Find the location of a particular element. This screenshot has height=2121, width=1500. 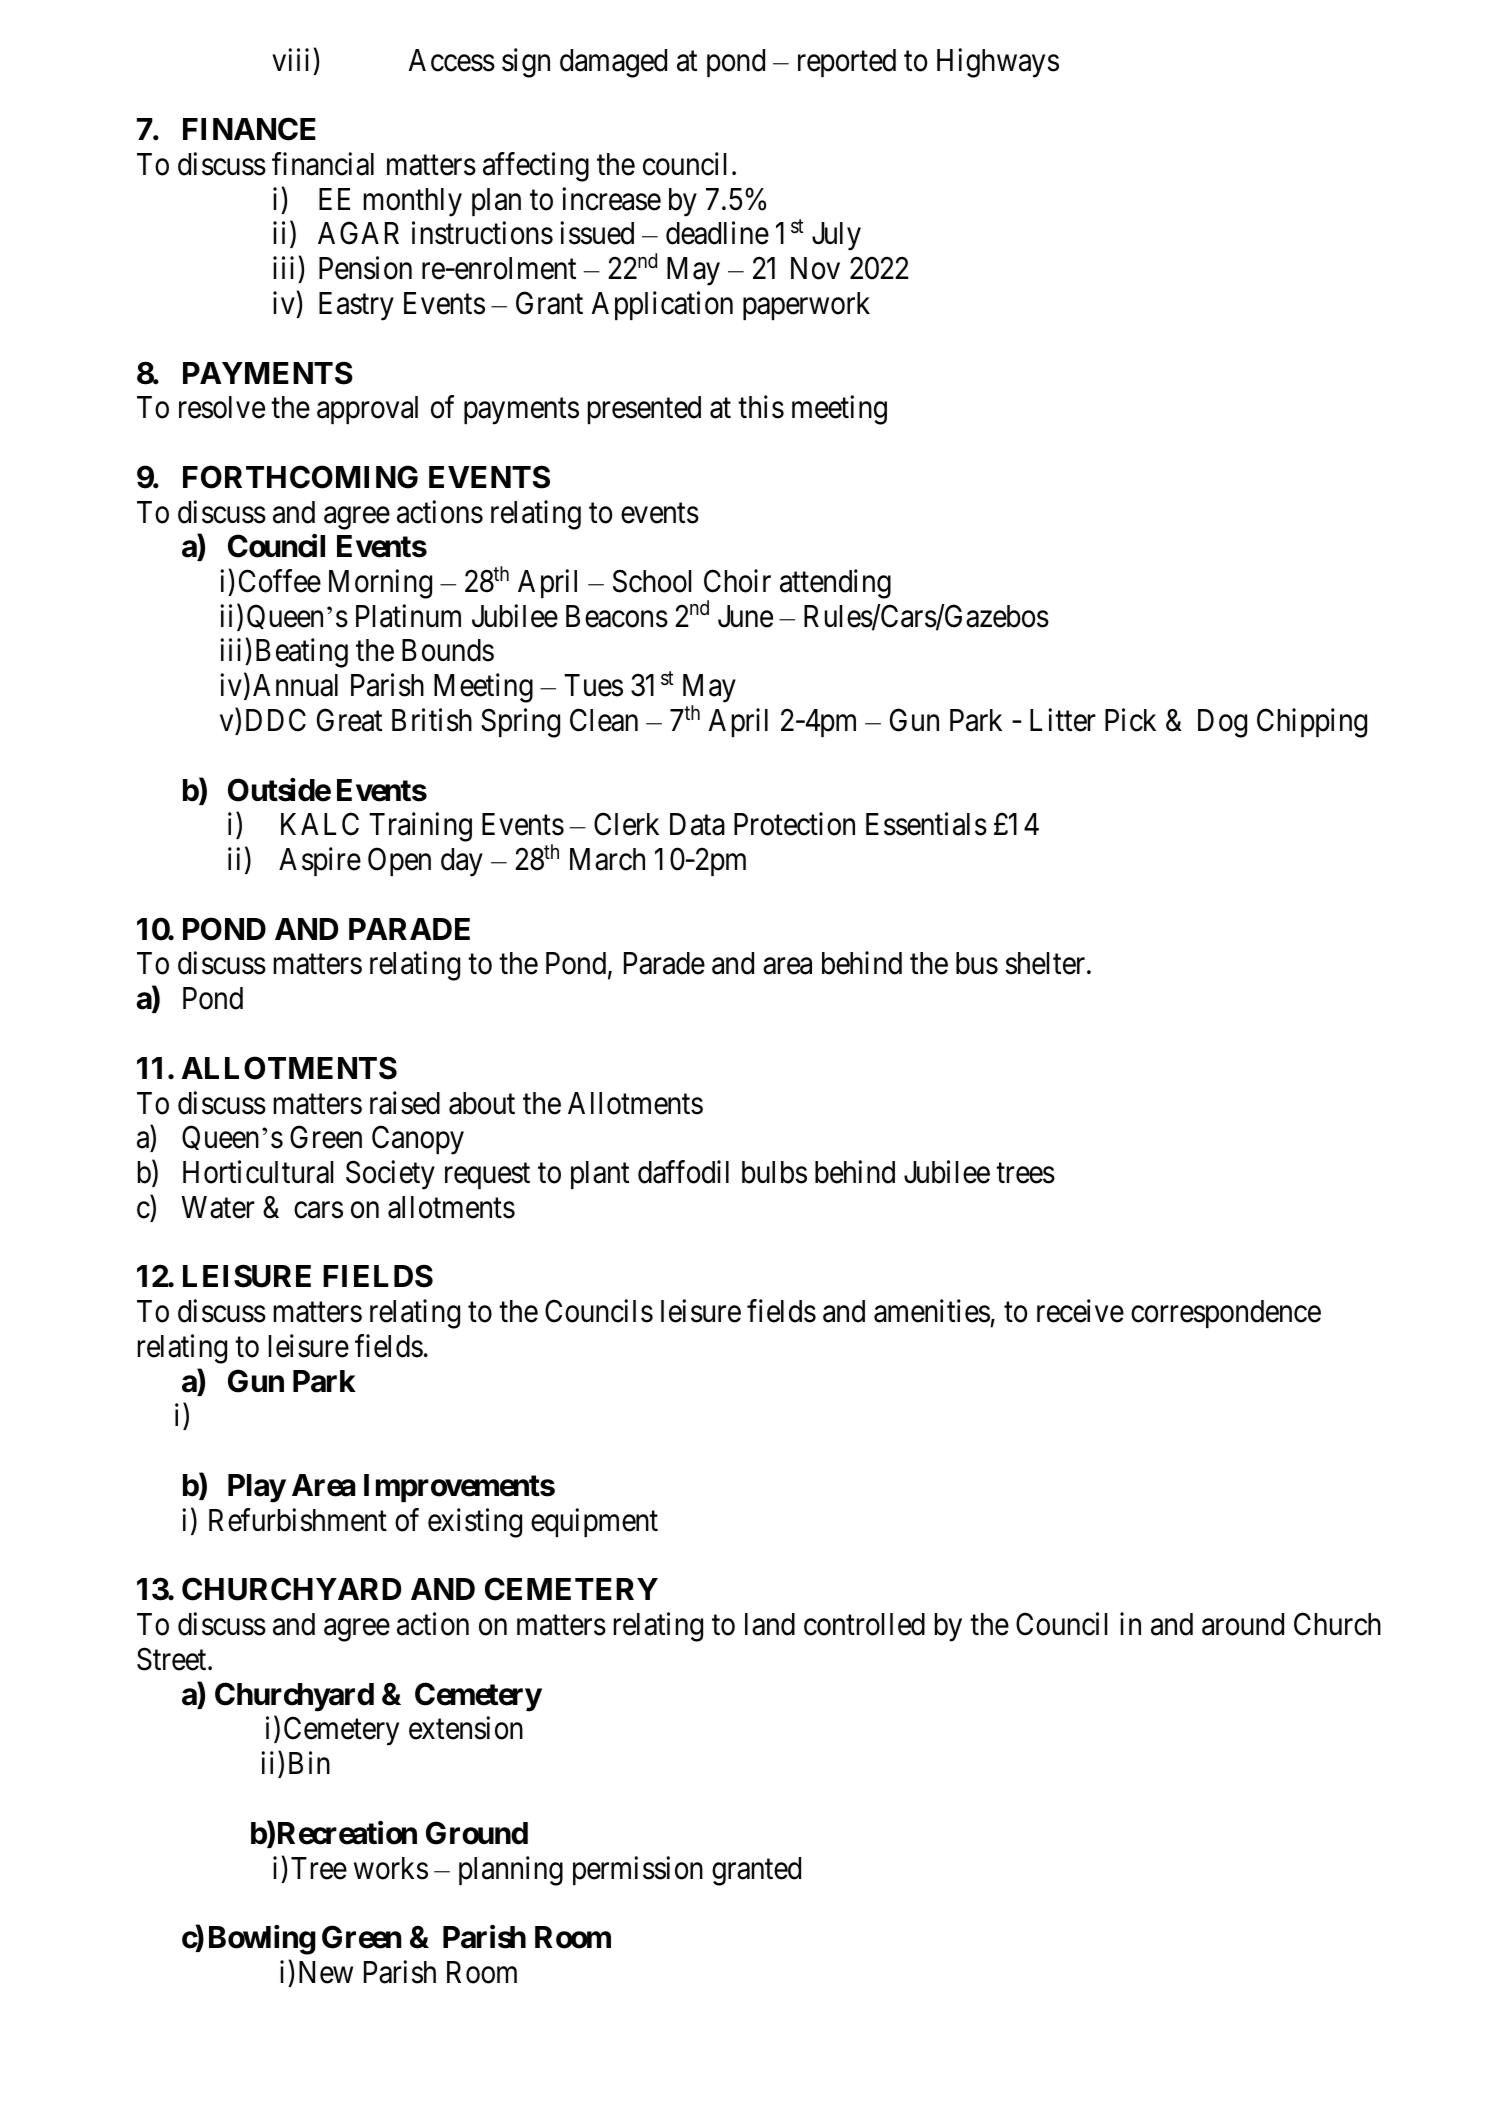

Great is located at coordinates (349, 720).
